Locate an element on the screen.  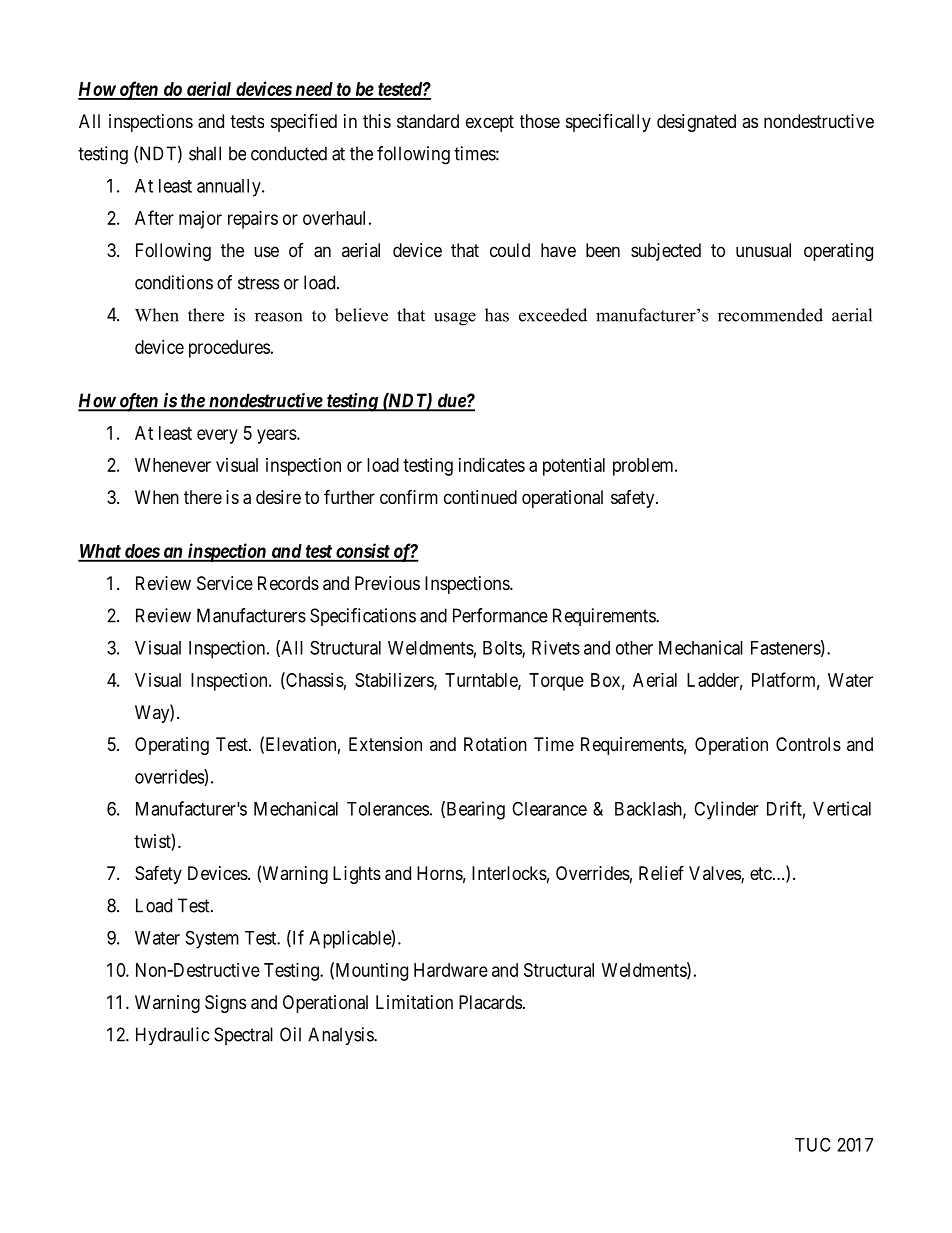
other is located at coordinates (634, 648).
